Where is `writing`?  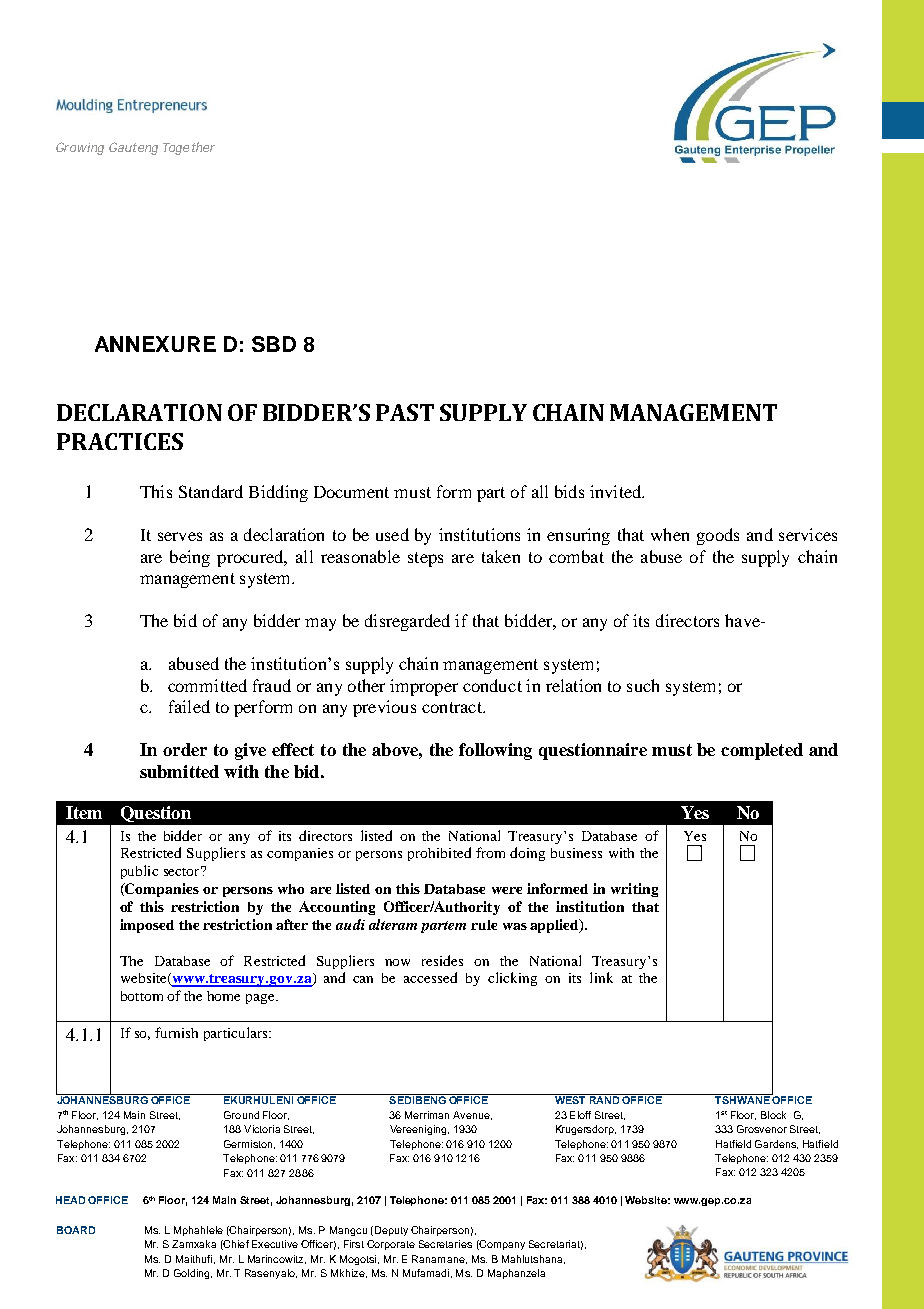
writing is located at coordinates (634, 890).
